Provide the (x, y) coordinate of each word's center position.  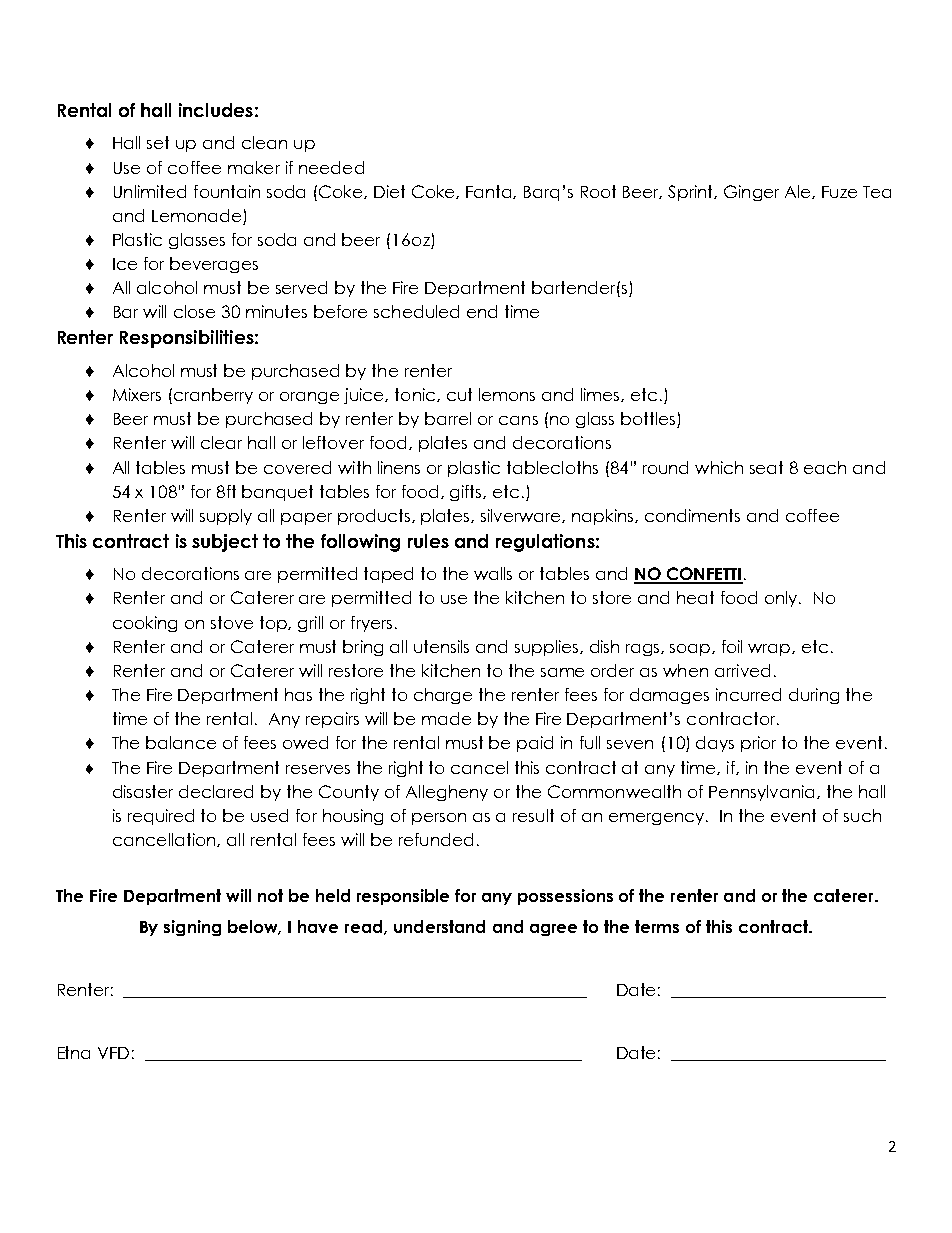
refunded (436, 839)
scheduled (416, 311)
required (161, 817)
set (158, 142)
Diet (389, 191)
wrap (770, 650)
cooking (145, 624)
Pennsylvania (763, 793)
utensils (441, 646)
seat (766, 467)
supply (226, 517)
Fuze (839, 192)
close (194, 311)
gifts (467, 493)
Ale (799, 192)
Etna (74, 1052)
